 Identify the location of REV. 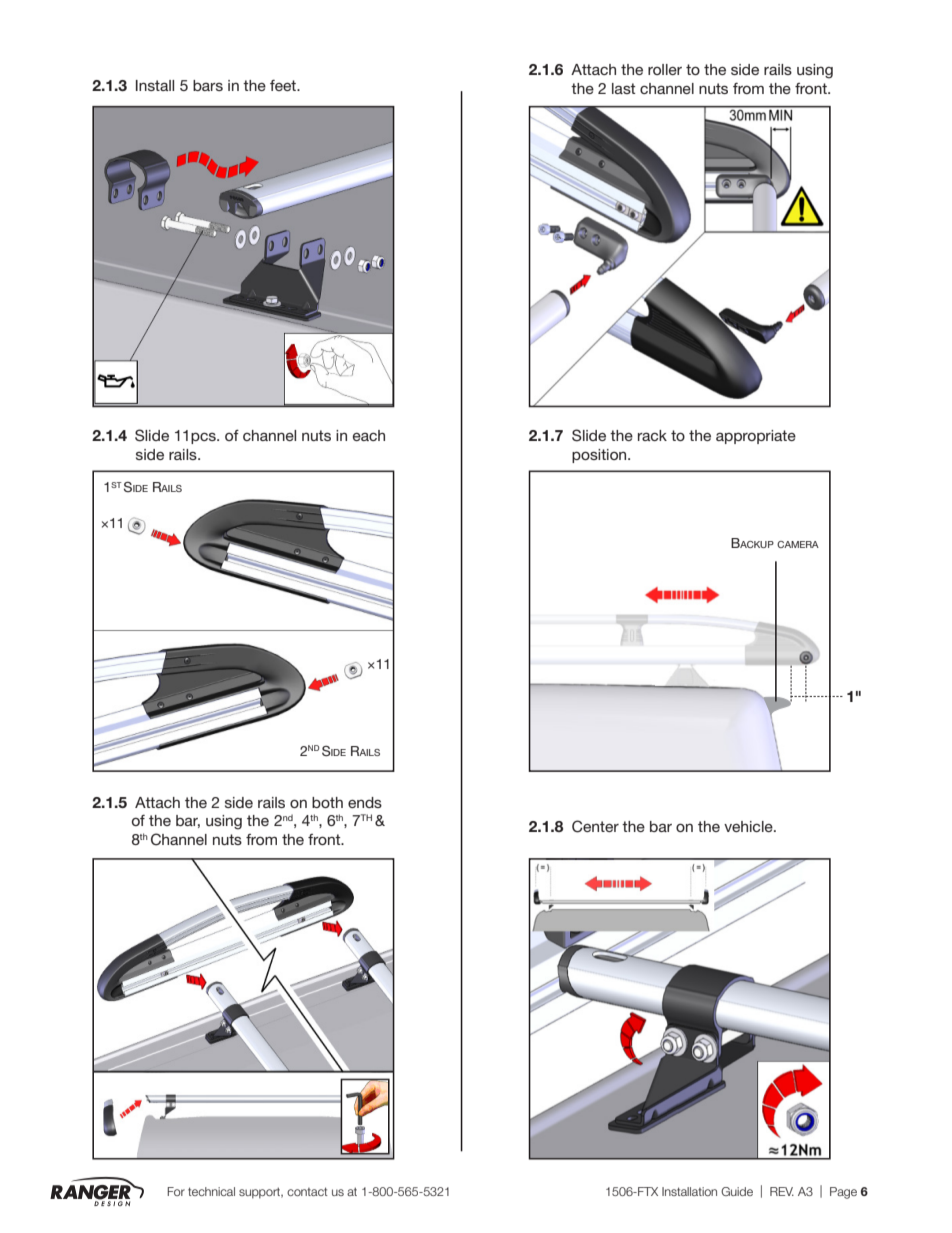
(782, 1191).
